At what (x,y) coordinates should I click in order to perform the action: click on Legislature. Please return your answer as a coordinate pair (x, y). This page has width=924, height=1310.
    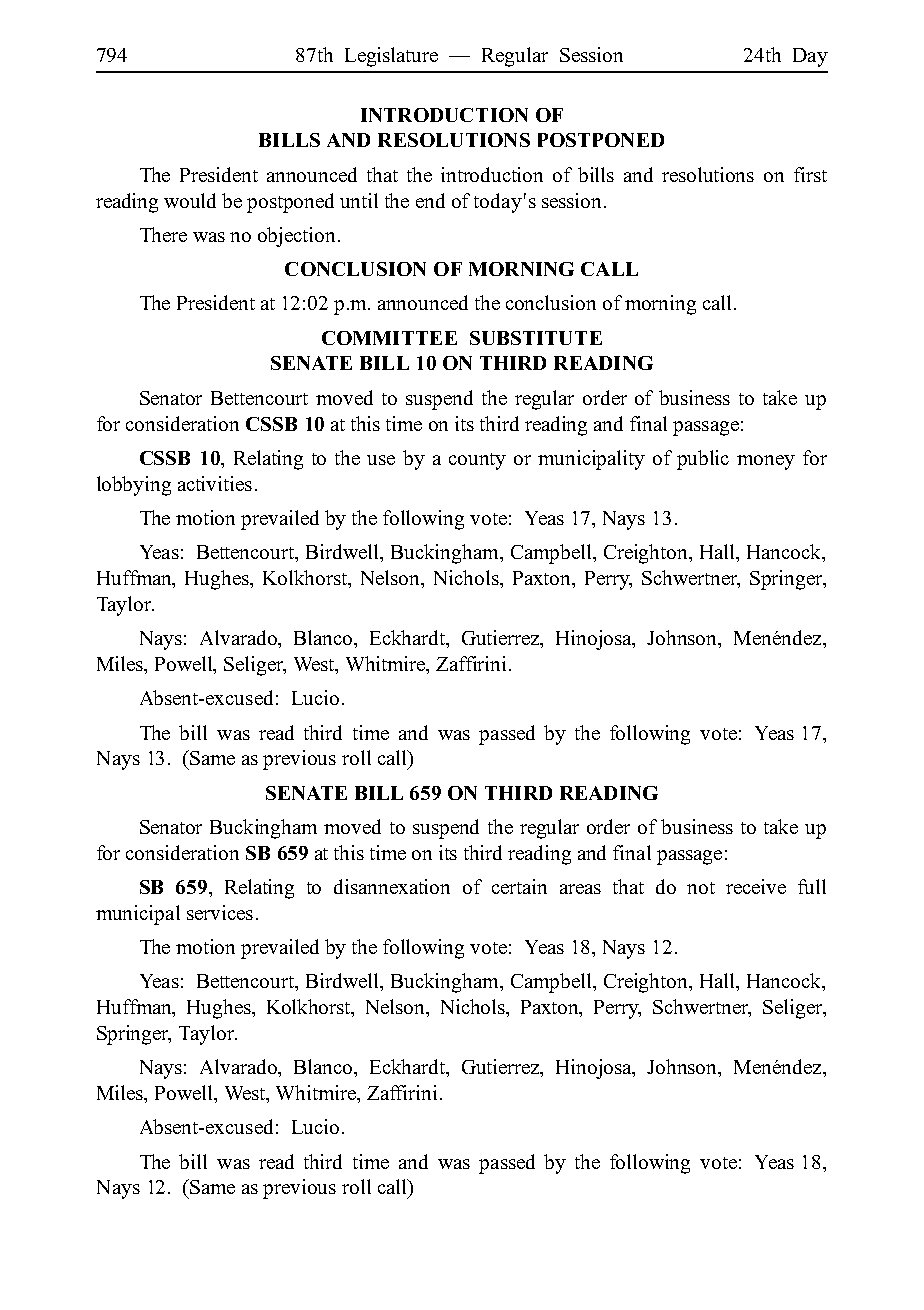
    Looking at the image, I should click on (391, 57).
